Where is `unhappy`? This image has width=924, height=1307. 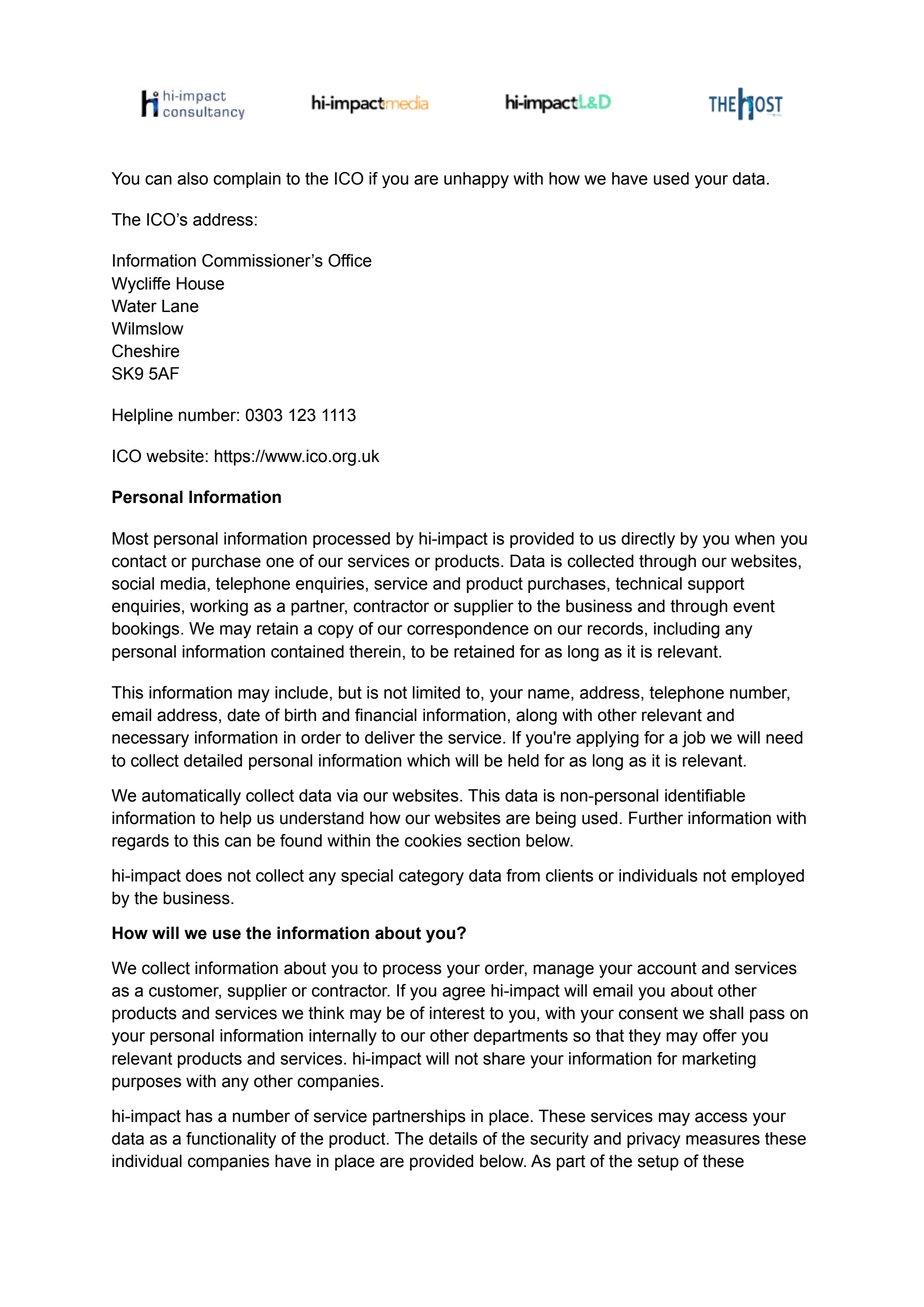
unhappy is located at coordinates (476, 180).
